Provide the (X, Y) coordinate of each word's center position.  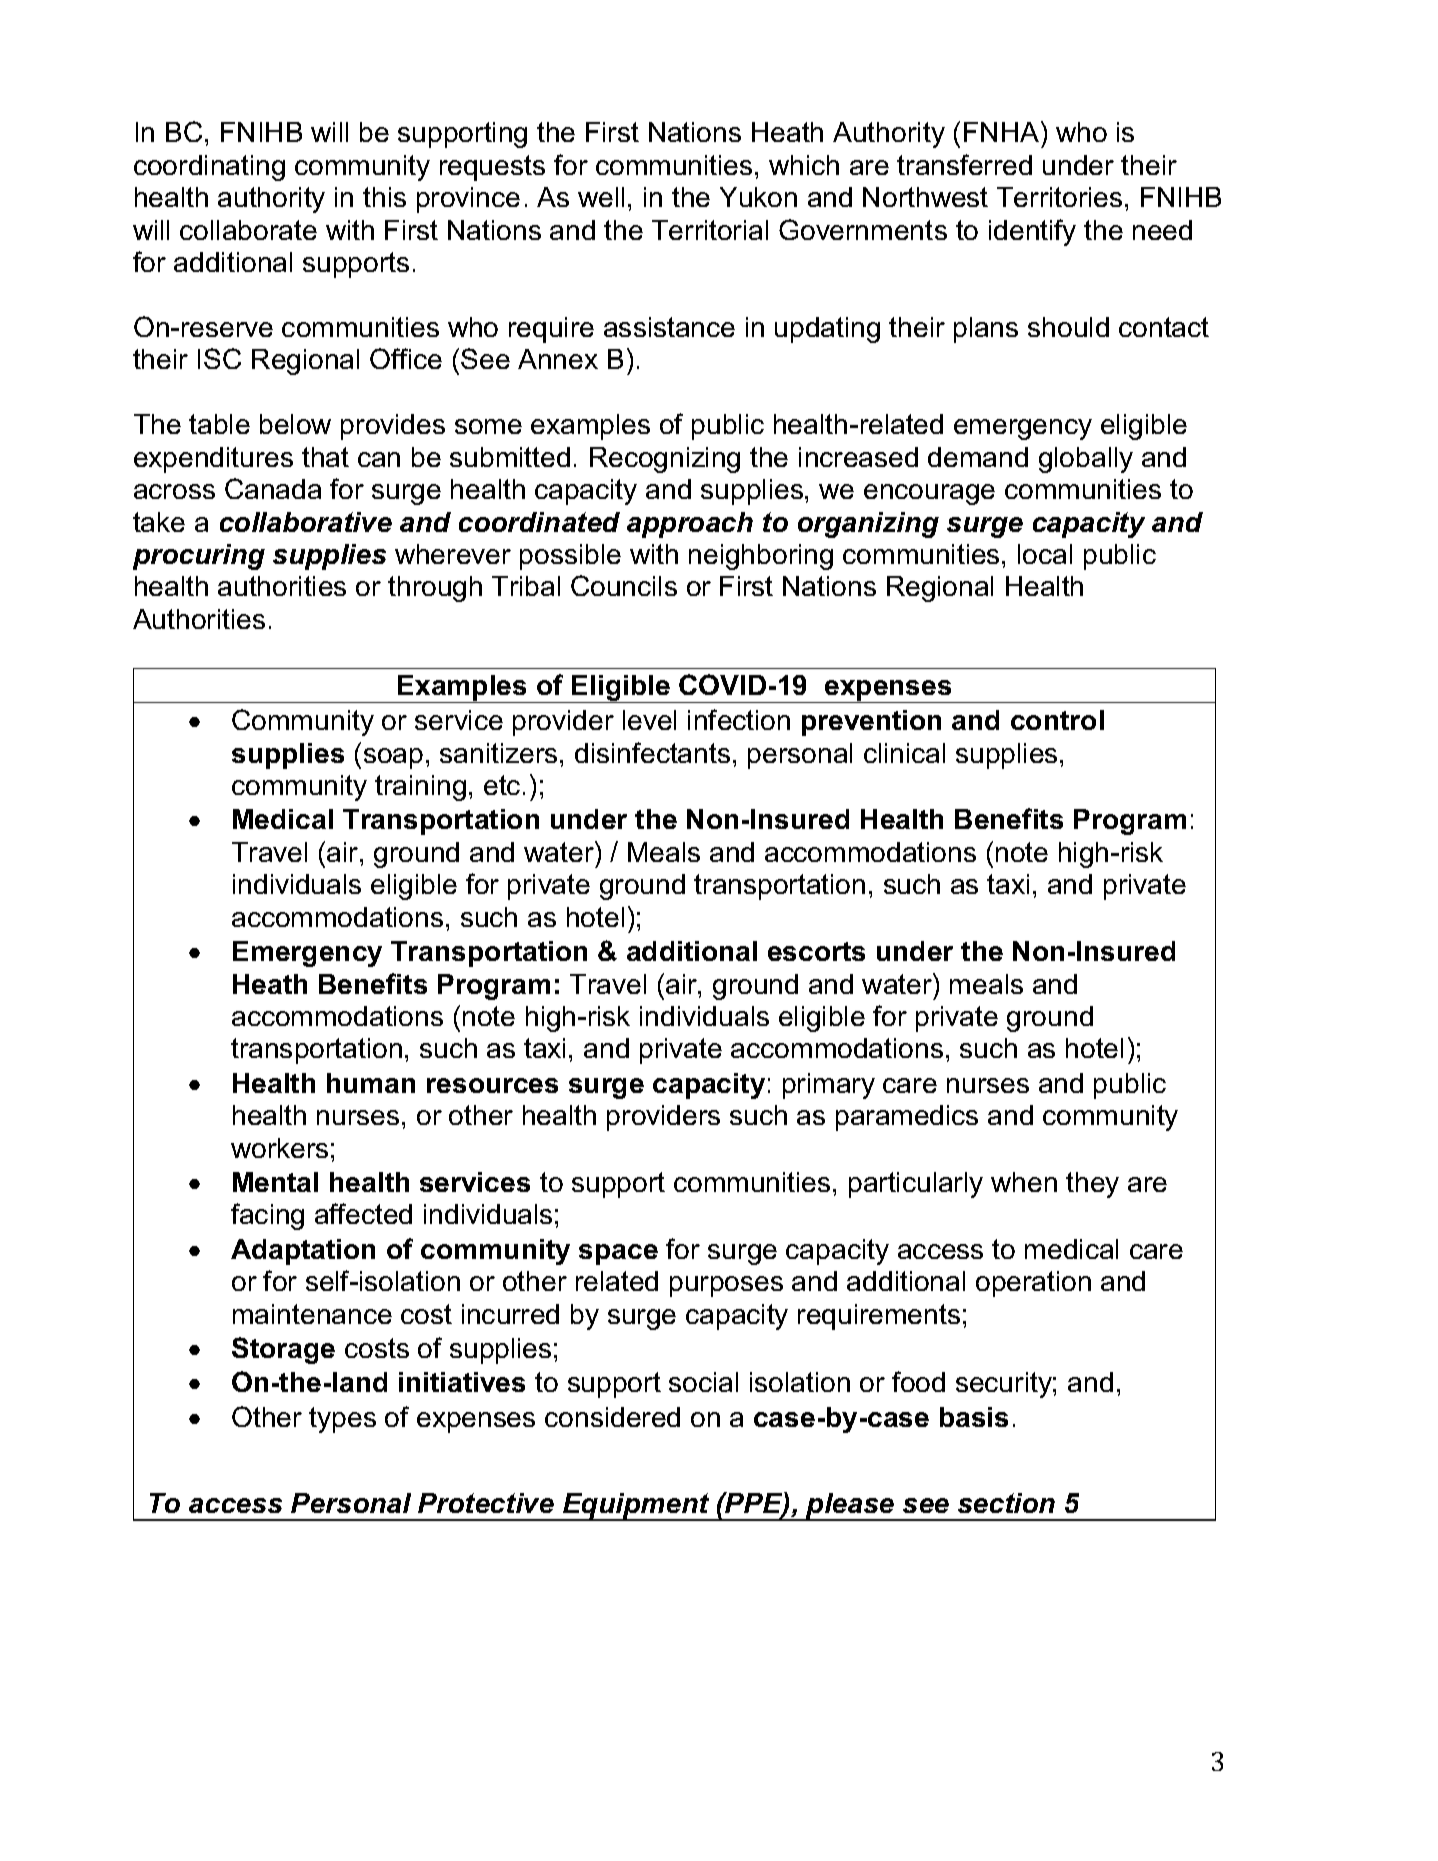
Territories (1059, 197)
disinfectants (652, 752)
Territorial (710, 230)
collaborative (306, 522)
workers (279, 1148)
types (342, 1420)
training (420, 788)
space (618, 1254)
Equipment (636, 1507)
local (1045, 554)
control (1057, 720)
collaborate (248, 230)
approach (690, 525)
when (1024, 1182)
